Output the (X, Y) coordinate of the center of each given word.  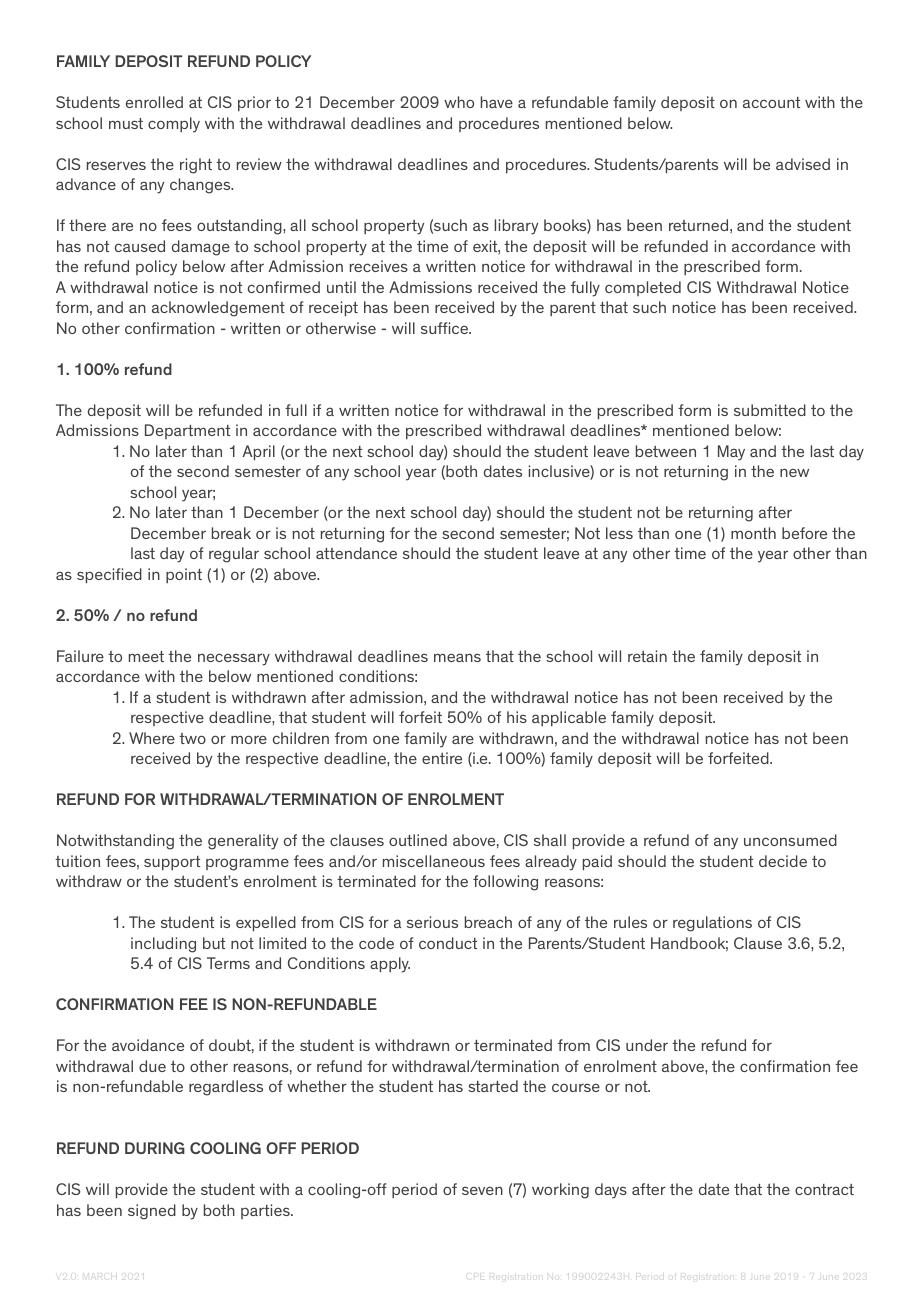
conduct (448, 943)
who (459, 102)
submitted (770, 410)
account (771, 102)
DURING (155, 1148)
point (184, 575)
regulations (712, 924)
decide (783, 861)
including (163, 945)
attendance (356, 553)
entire (442, 758)
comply (174, 125)
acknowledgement (218, 309)
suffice (445, 328)
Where (152, 738)
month (753, 533)
